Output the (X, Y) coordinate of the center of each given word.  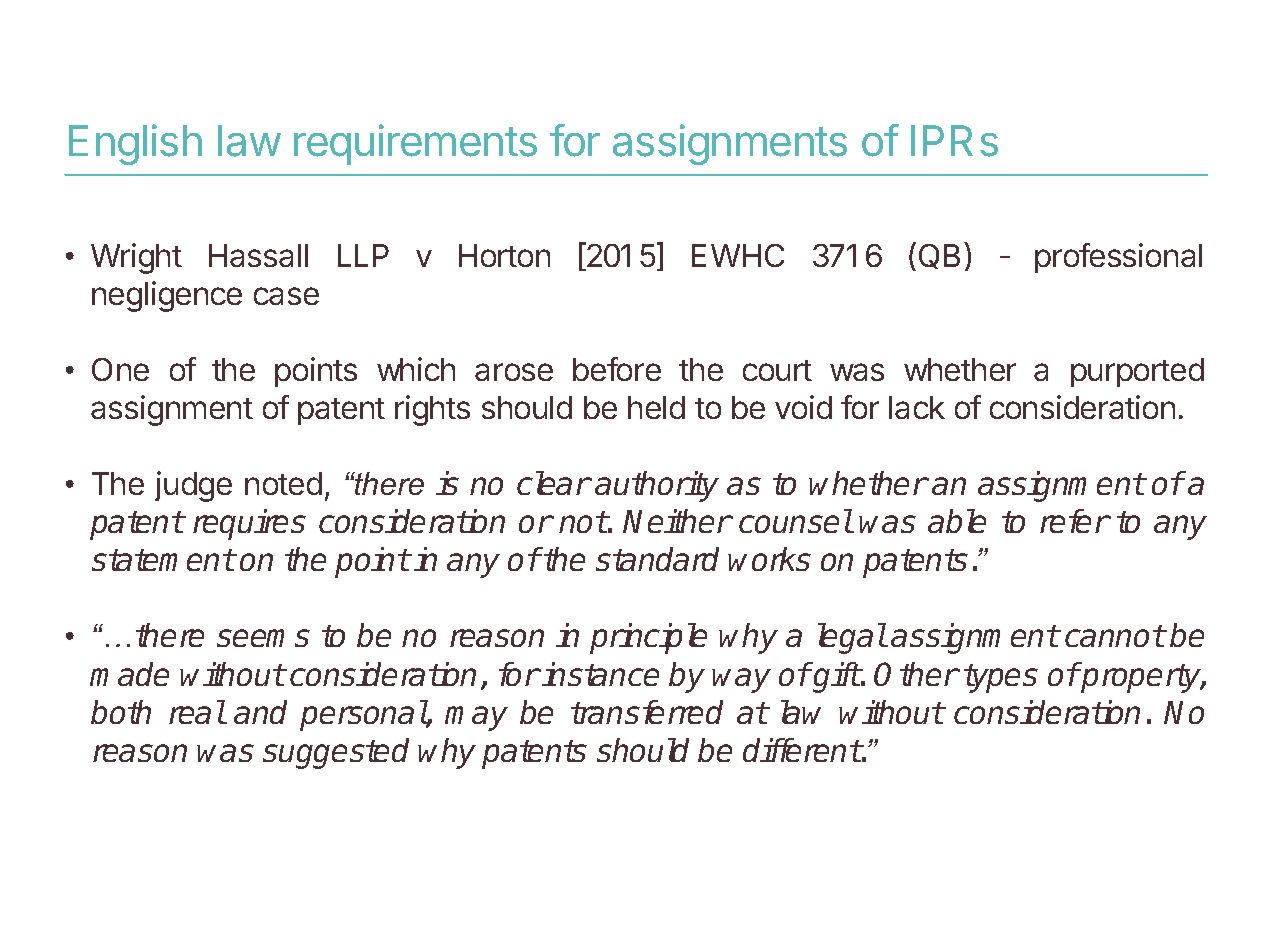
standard (657, 559)
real (197, 712)
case (286, 296)
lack (917, 407)
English (135, 144)
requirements (415, 144)
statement (163, 560)
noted (283, 483)
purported (1137, 372)
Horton (504, 255)
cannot (1114, 636)
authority (657, 486)
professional (1118, 258)
